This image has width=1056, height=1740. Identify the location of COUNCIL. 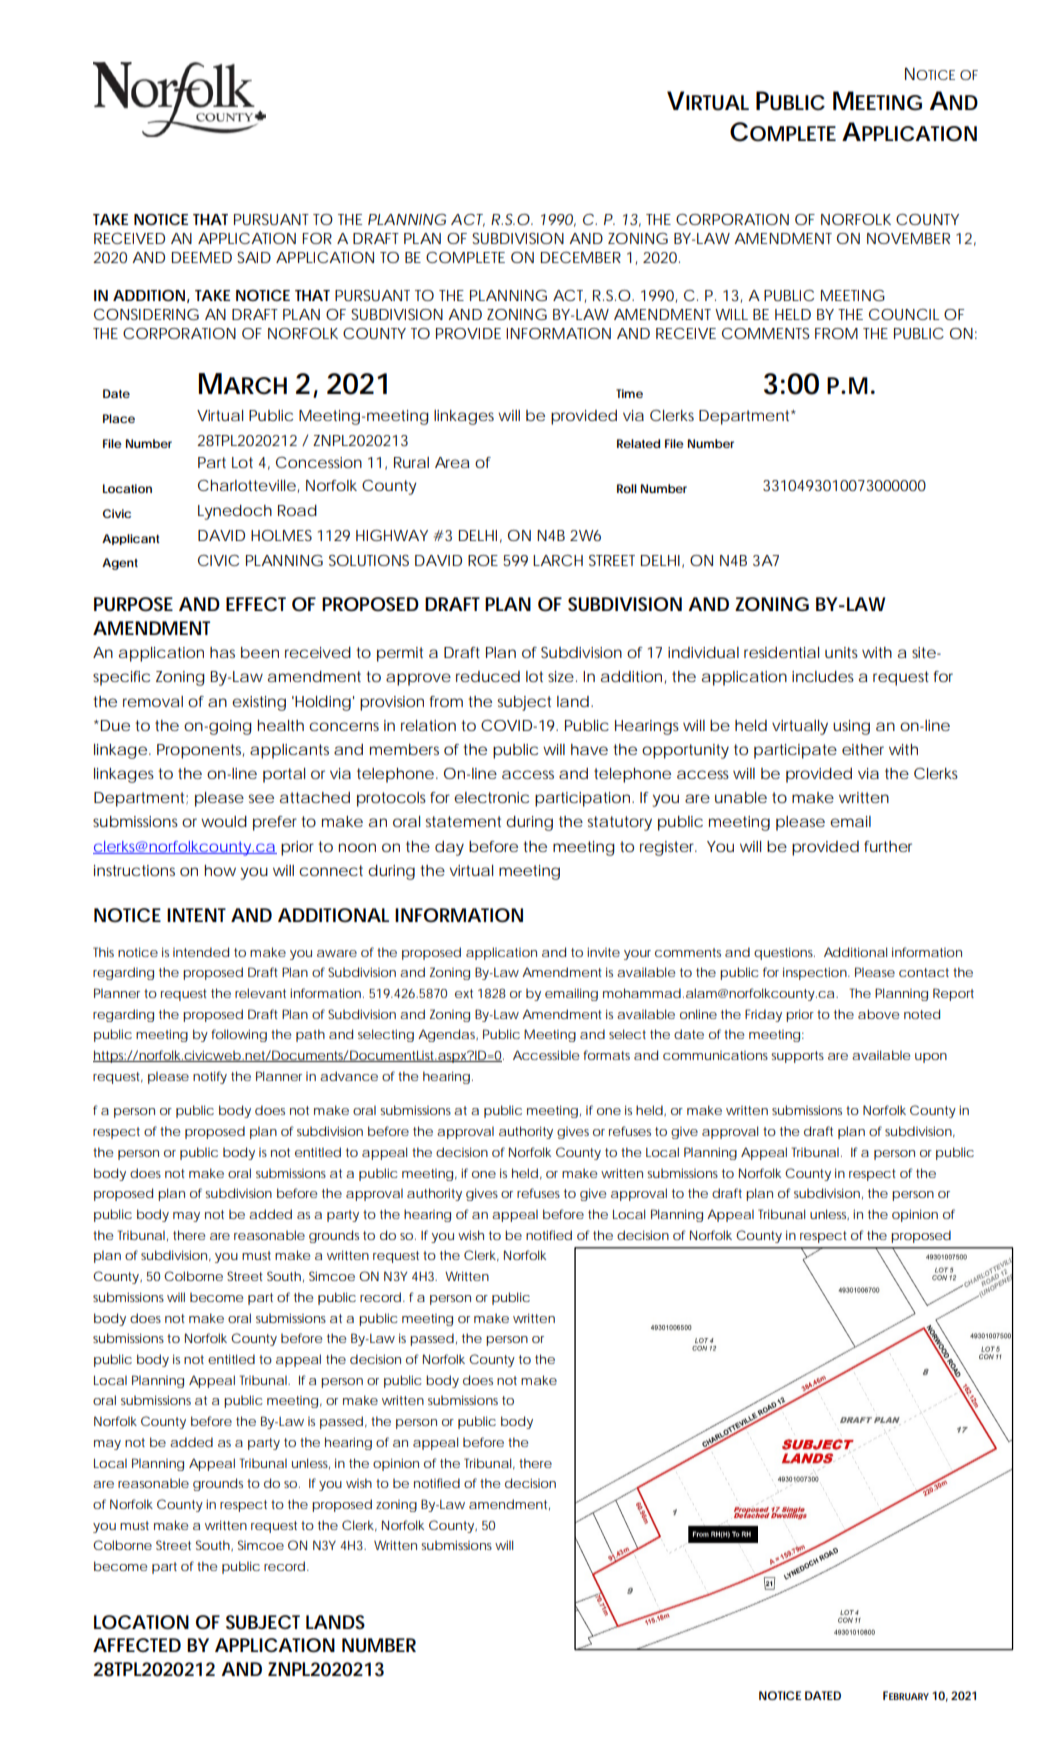
(904, 314).
